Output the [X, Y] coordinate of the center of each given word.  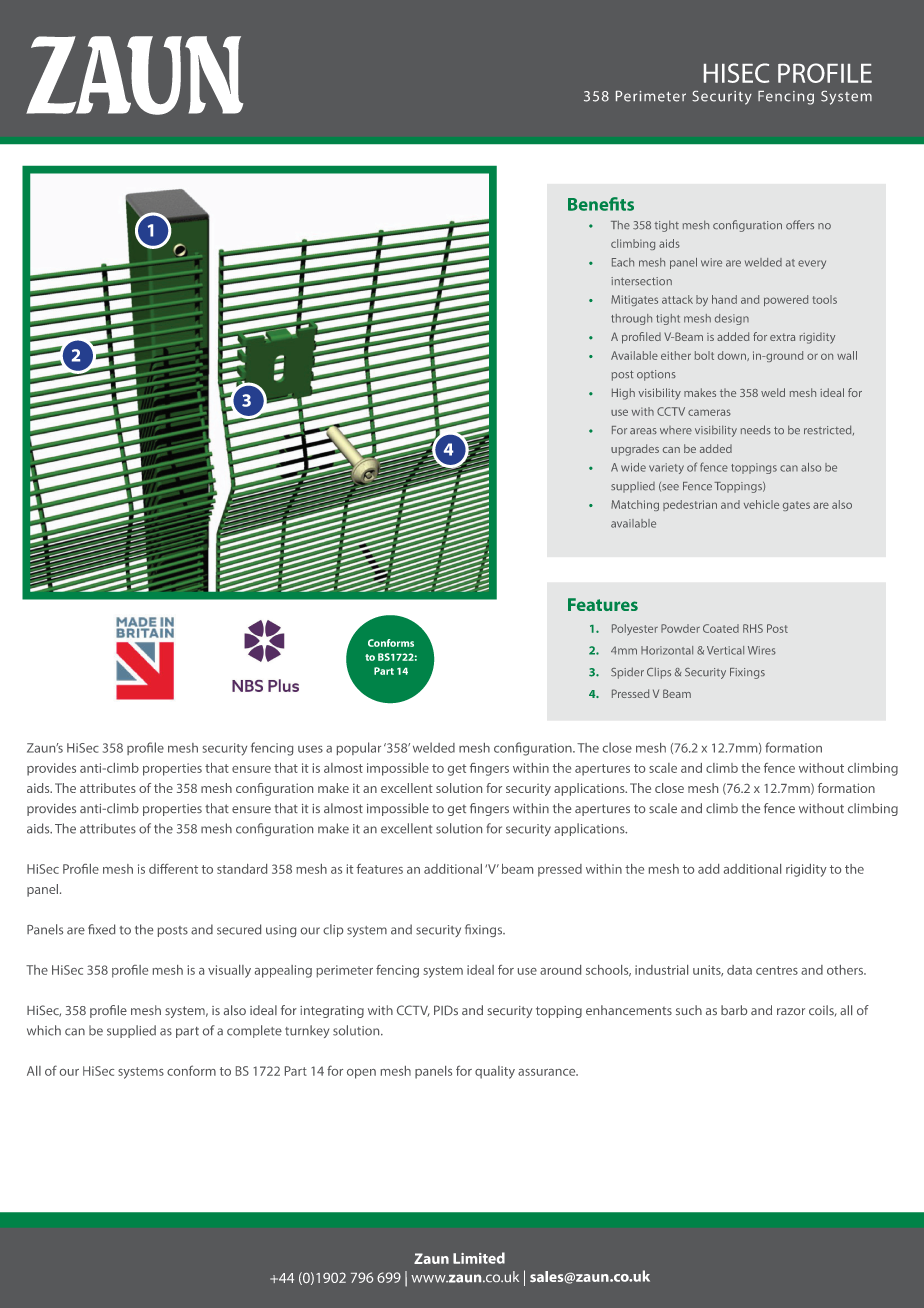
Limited [479, 1258]
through [631, 319]
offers [800, 225]
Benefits [601, 204]
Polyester [635, 629]
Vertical [725, 650]
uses [310, 749]
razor [791, 1011]
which [44, 1030]
